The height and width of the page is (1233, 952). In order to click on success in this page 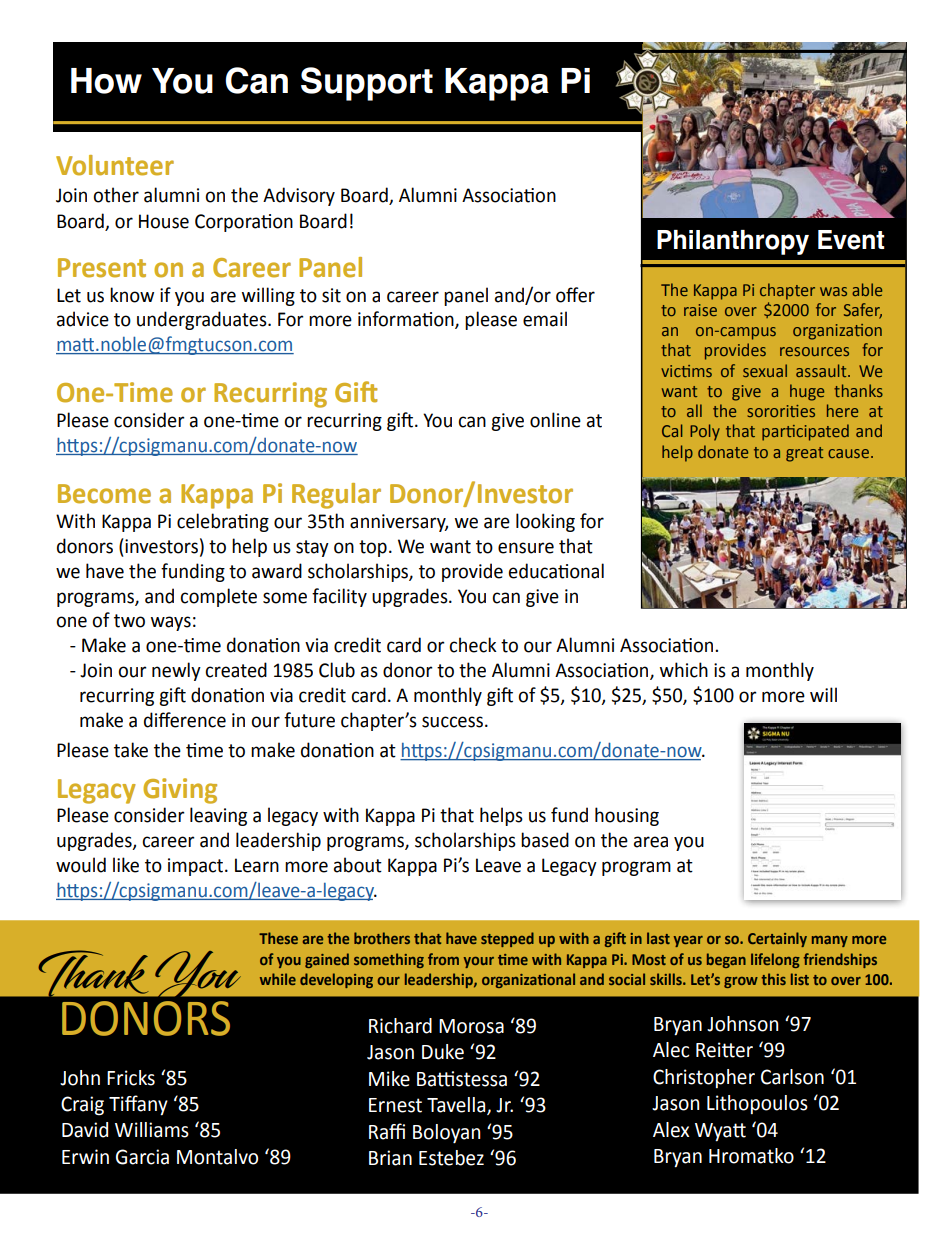, I will do `click(452, 722)`.
